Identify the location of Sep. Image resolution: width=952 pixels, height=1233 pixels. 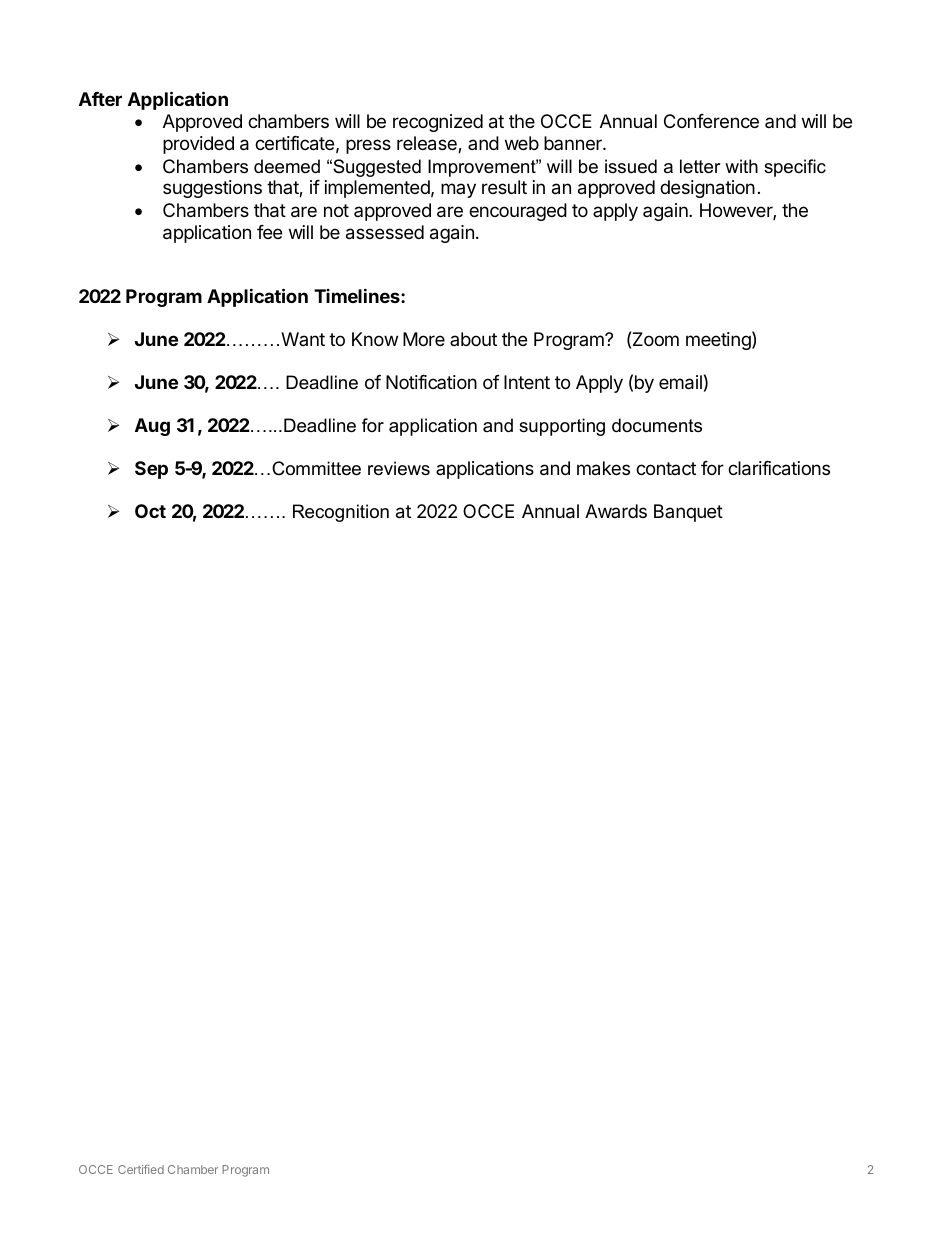
(151, 470).
